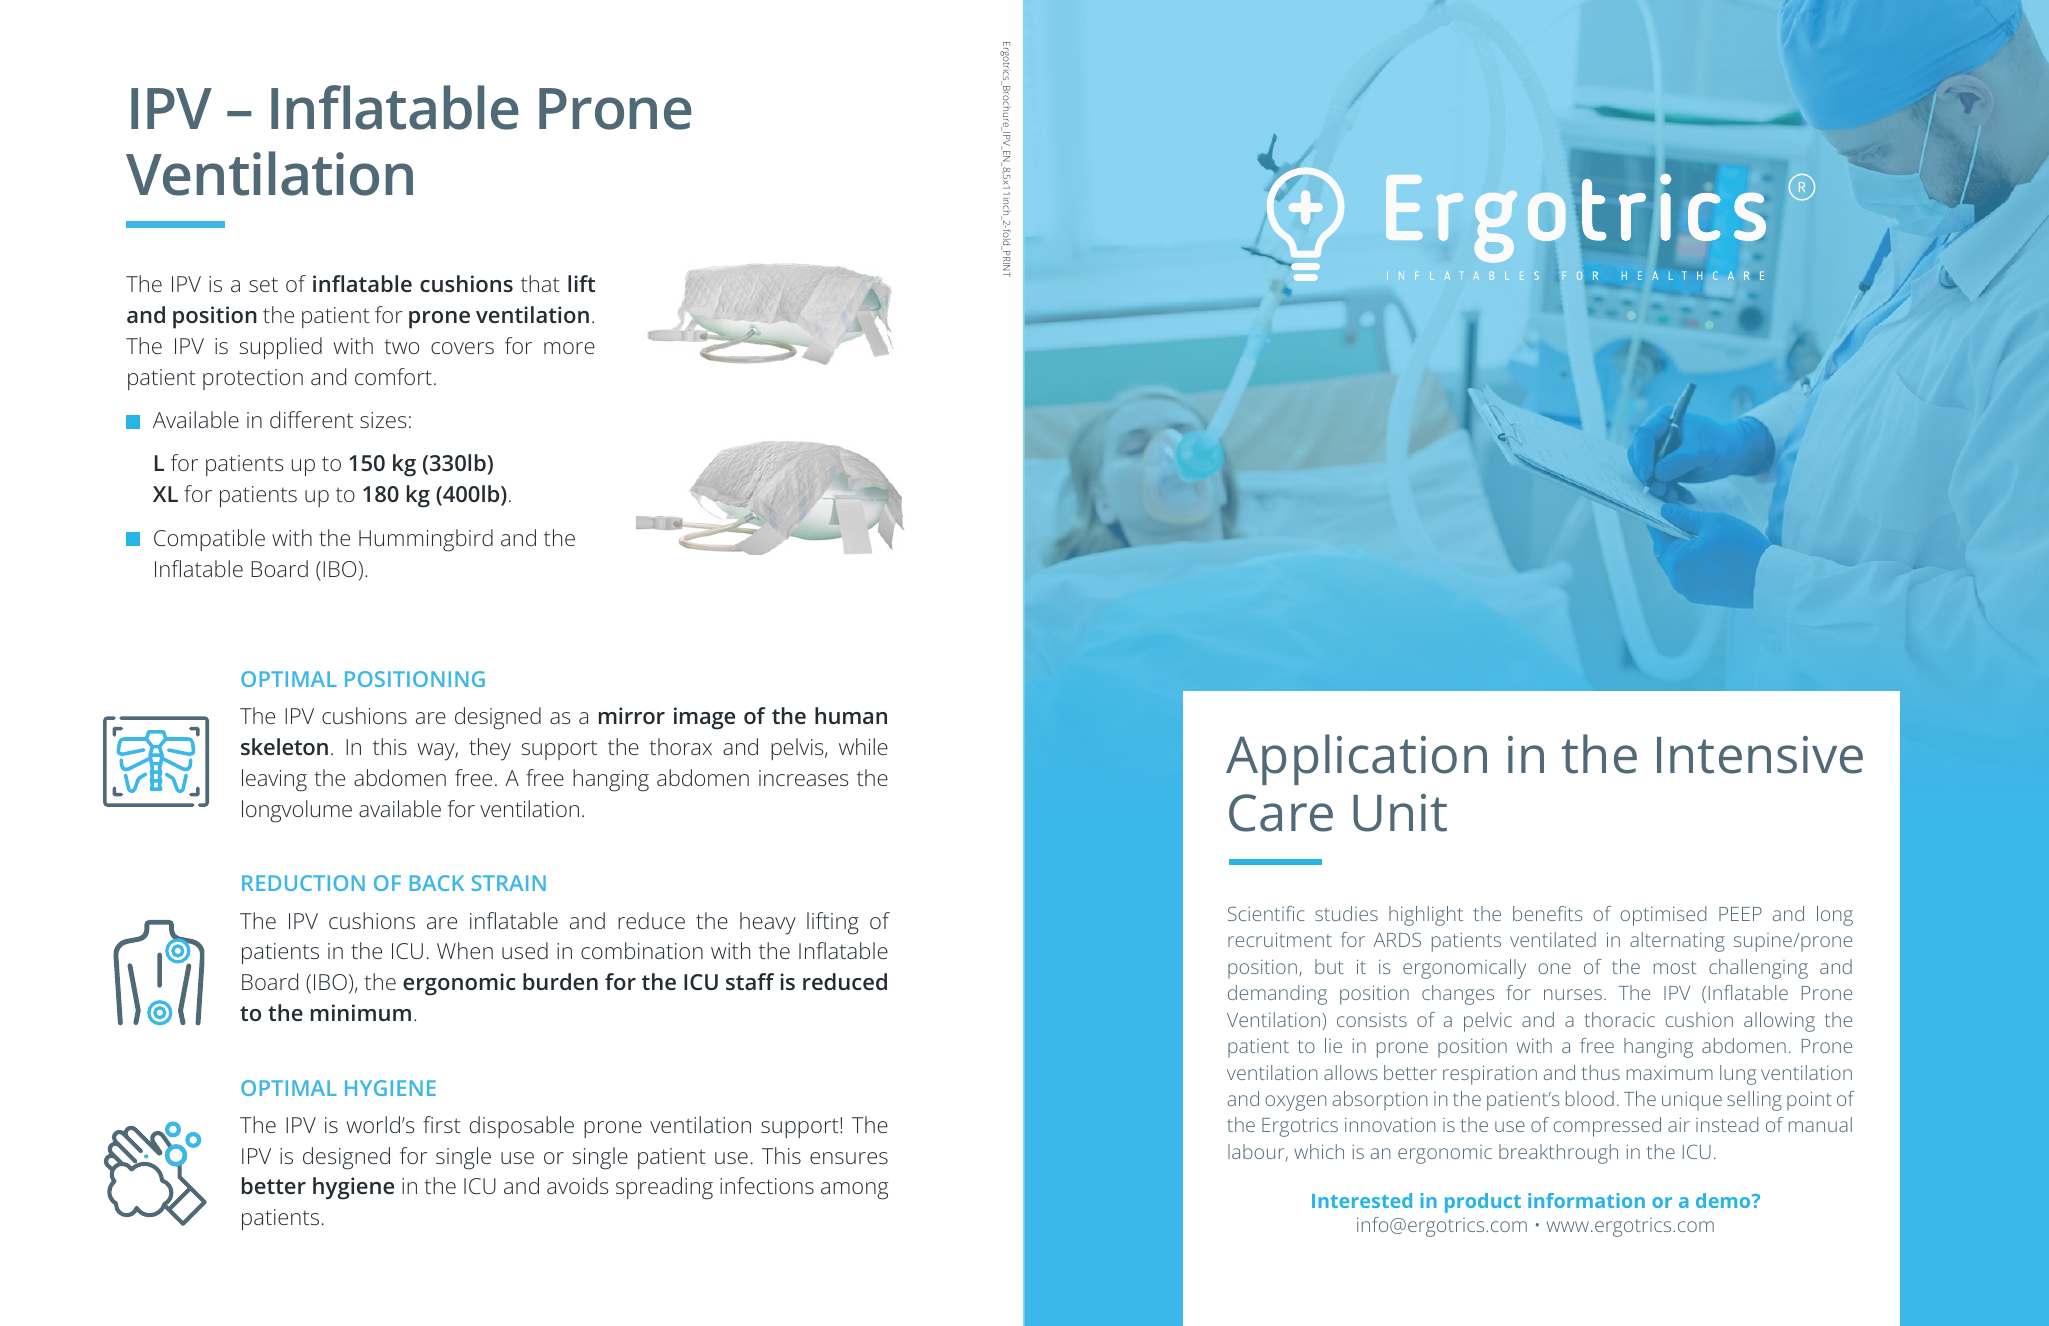  I want to click on breakthrough, so click(1558, 1154).
